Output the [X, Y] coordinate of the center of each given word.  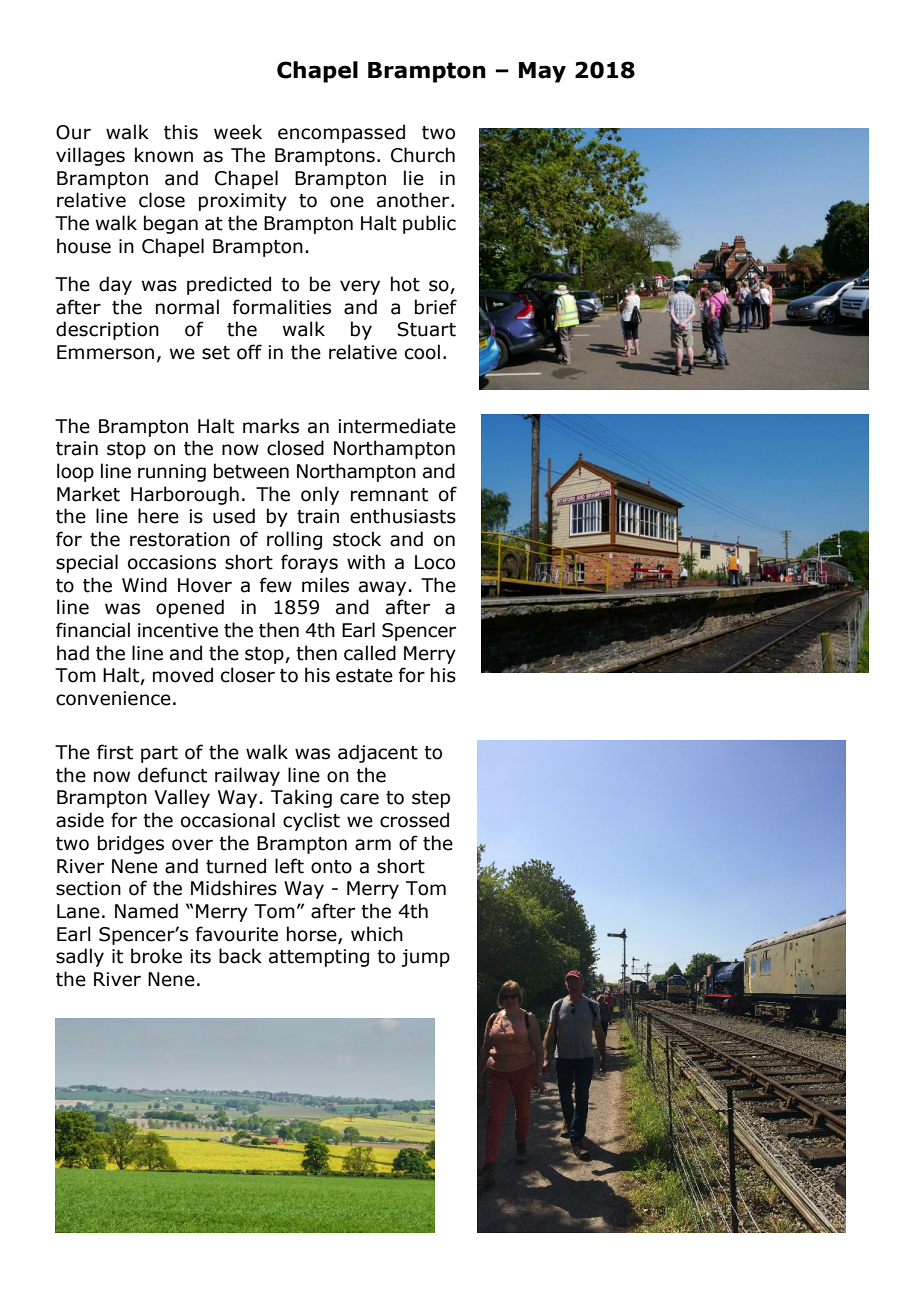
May [542, 72]
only [320, 495]
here [158, 516]
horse [313, 934]
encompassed [341, 133]
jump [425, 958]
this [181, 132]
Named [146, 911]
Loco [435, 562]
